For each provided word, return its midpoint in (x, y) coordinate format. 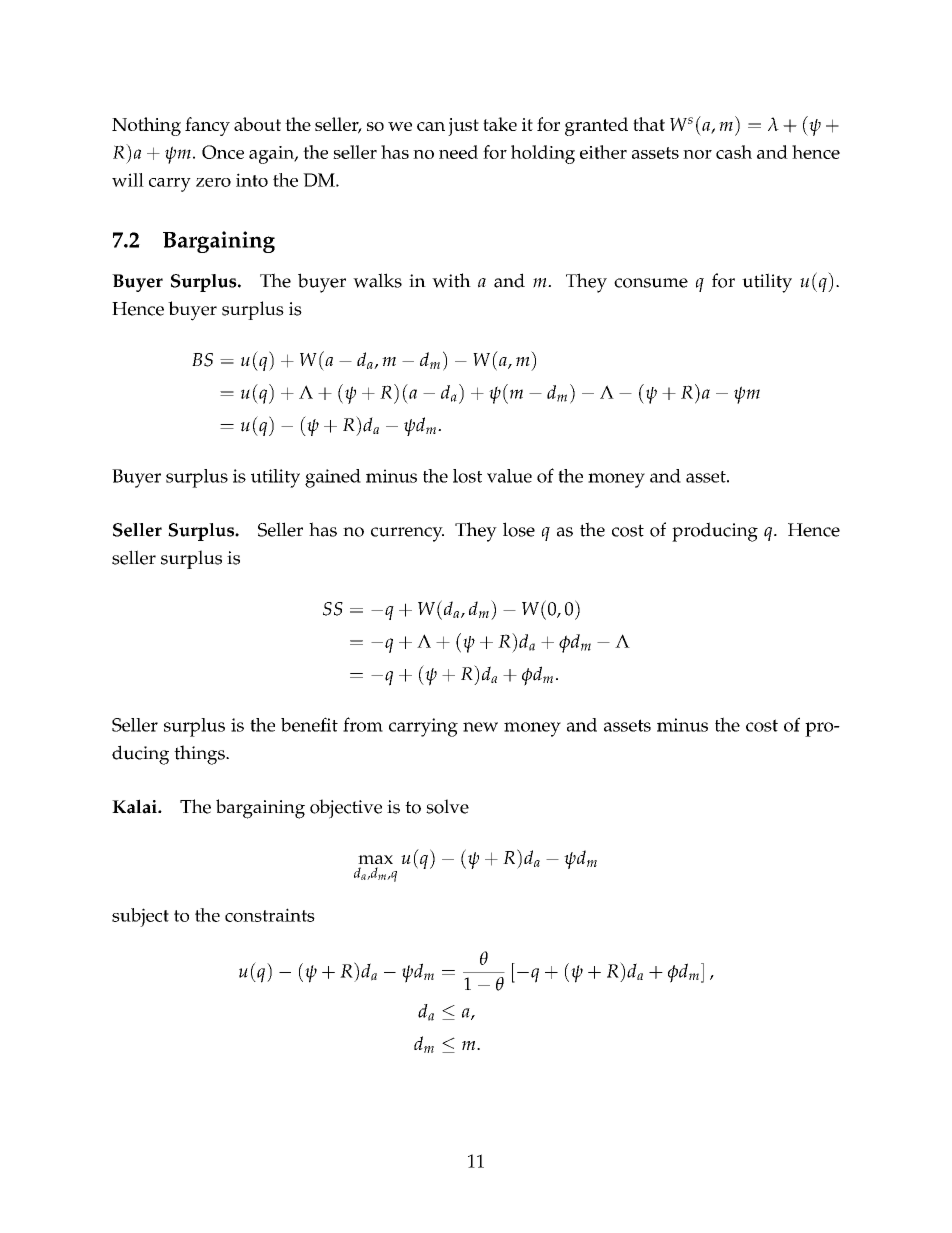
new (480, 727)
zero (213, 182)
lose (519, 529)
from (363, 724)
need (458, 152)
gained (333, 478)
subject (140, 917)
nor (697, 154)
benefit (309, 724)
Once (223, 152)
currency (407, 534)
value (509, 476)
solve (447, 806)
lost (467, 476)
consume (651, 283)
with (451, 280)
